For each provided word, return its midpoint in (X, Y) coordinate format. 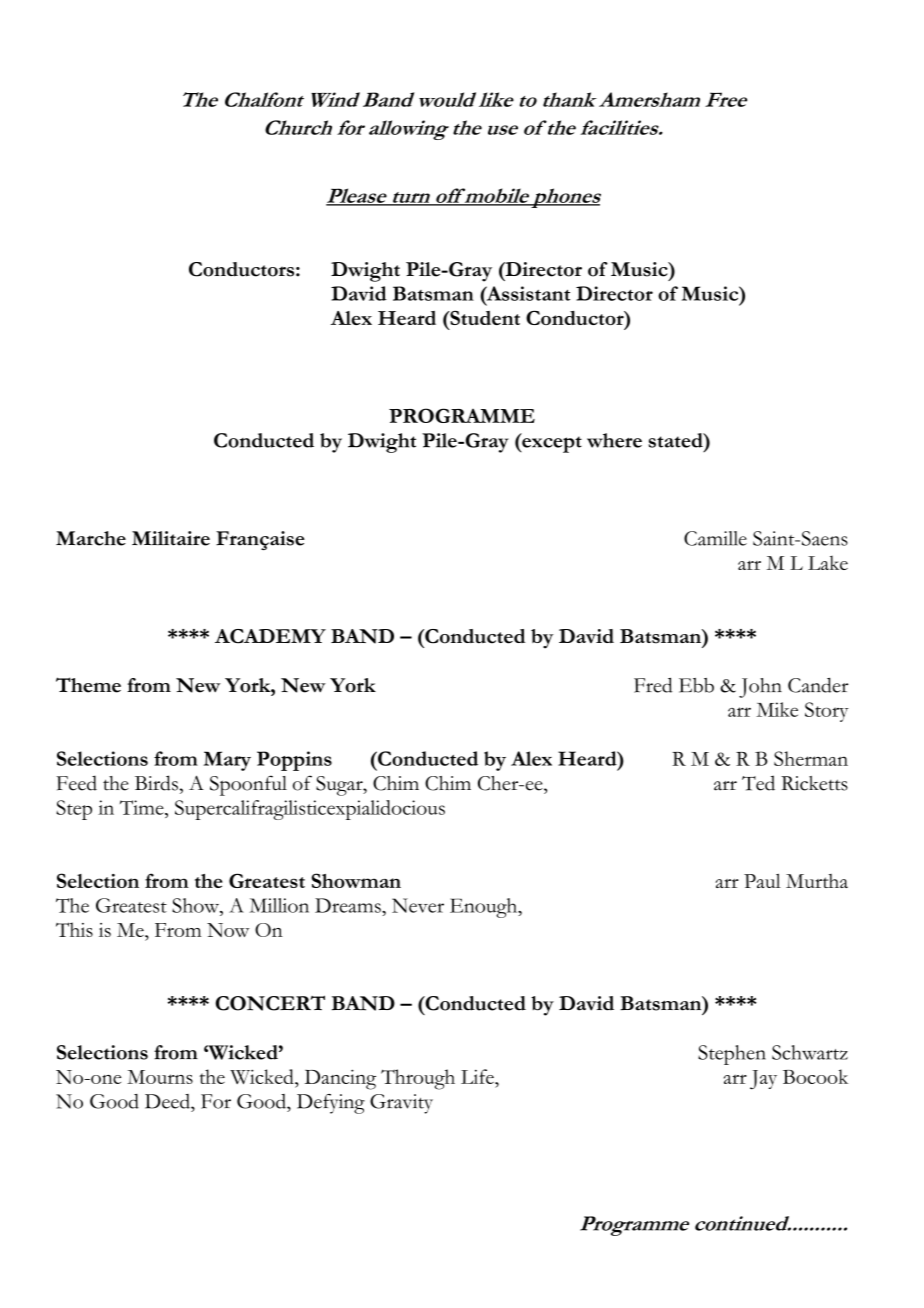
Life (478, 1076)
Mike (777, 709)
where (614, 440)
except (551, 443)
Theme (88, 685)
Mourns (160, 1077)
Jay (763, 1080)
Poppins (294, 761)
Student (484, 318)
